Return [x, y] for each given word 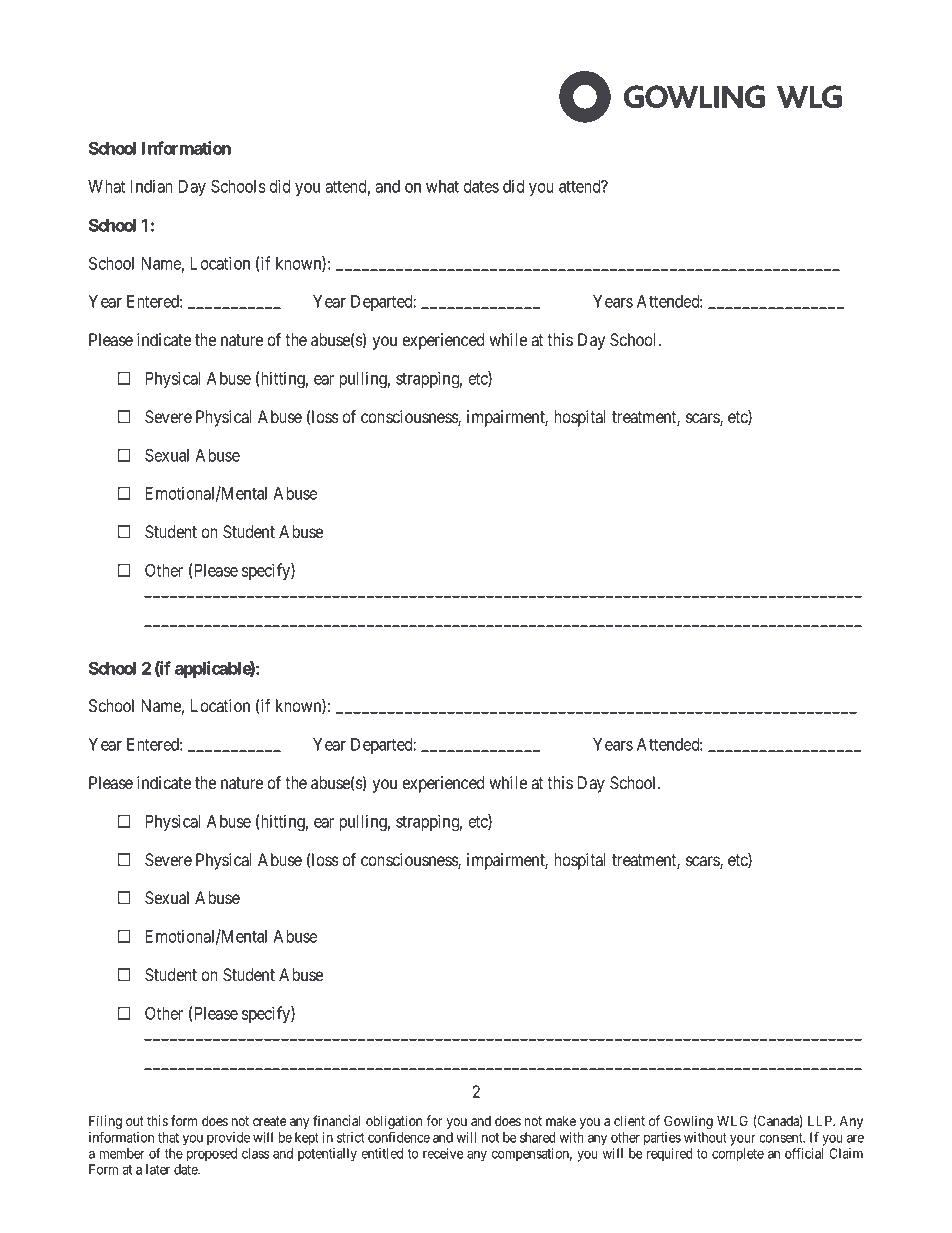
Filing [105, 1122]
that [168, 1137]
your [743, 1140]
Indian [152, 186]
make [561, 1121]
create [269, 1121]
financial [336, 1120]
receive [443, 1153]
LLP [821, 1120]
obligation [394, 1122]
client [629, 1120]
